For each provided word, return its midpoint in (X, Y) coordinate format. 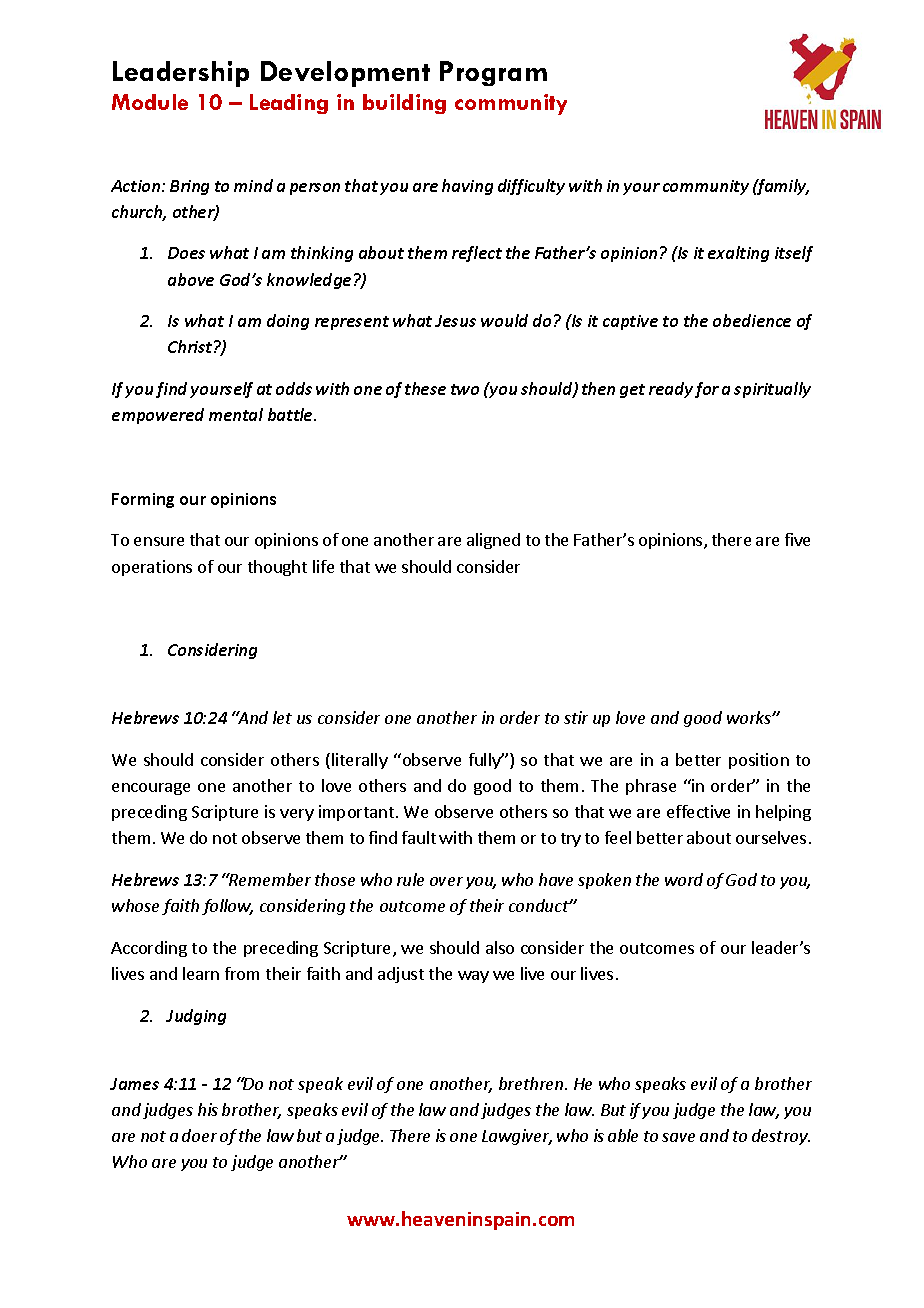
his (208, 1109)
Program (493, 73)
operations (152, 568)
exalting (738, 254)
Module (150, 102)
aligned (493, 541)
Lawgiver (517, 1137)
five (797, 539)
